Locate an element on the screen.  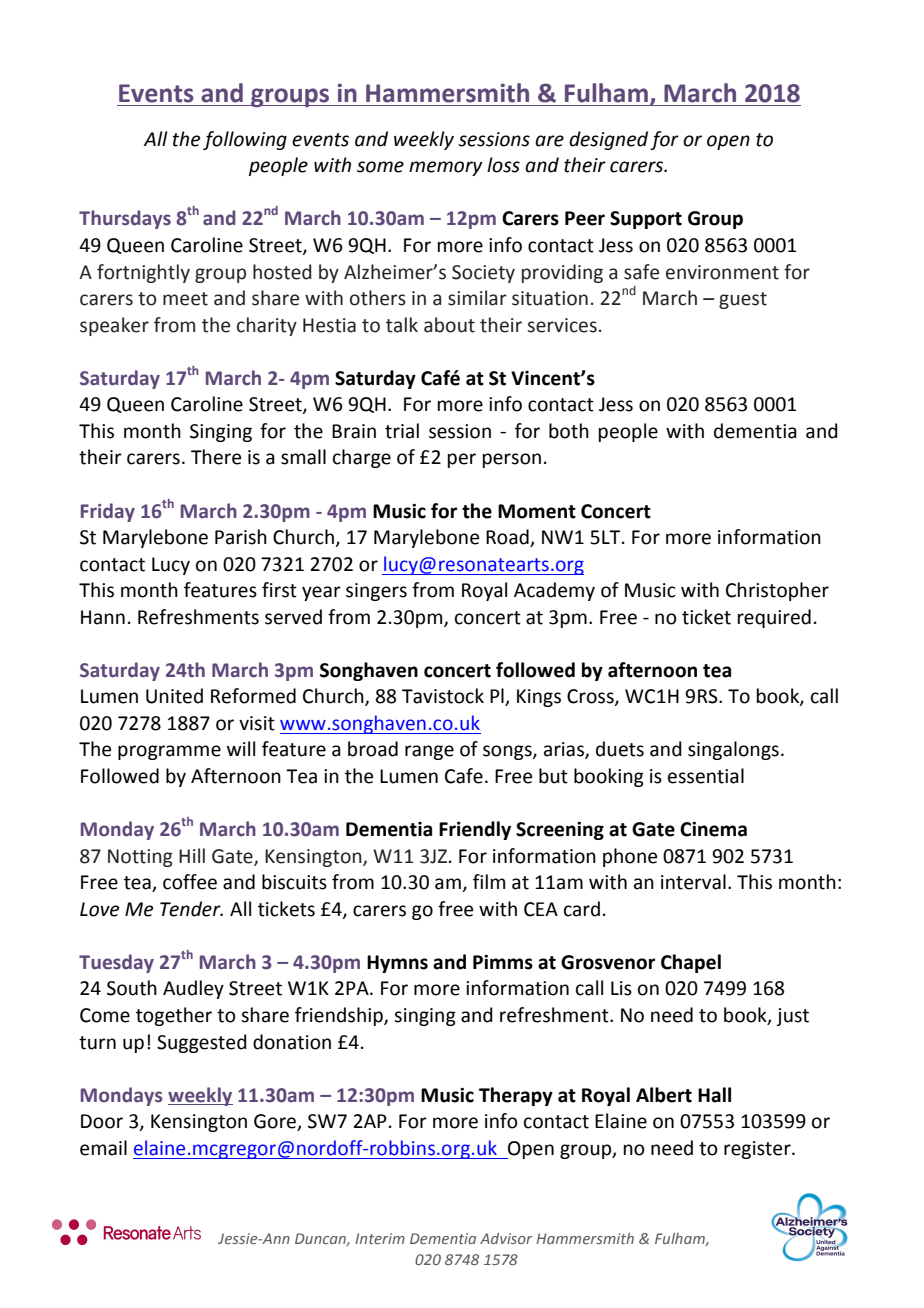
essential is located at coordinates (706, 776).
